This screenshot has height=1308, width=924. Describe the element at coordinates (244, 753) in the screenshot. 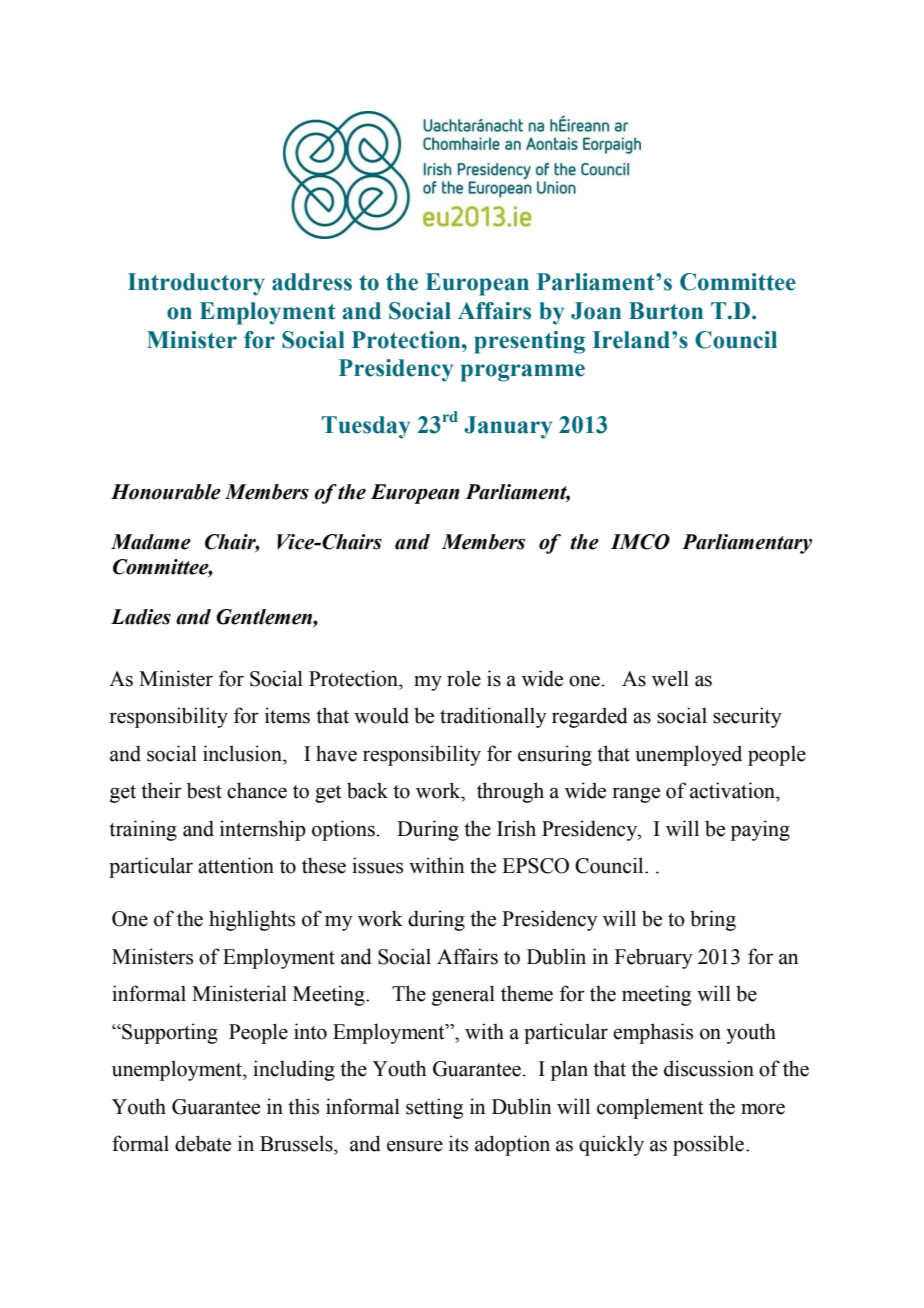

I see `inclusion` at that location.
